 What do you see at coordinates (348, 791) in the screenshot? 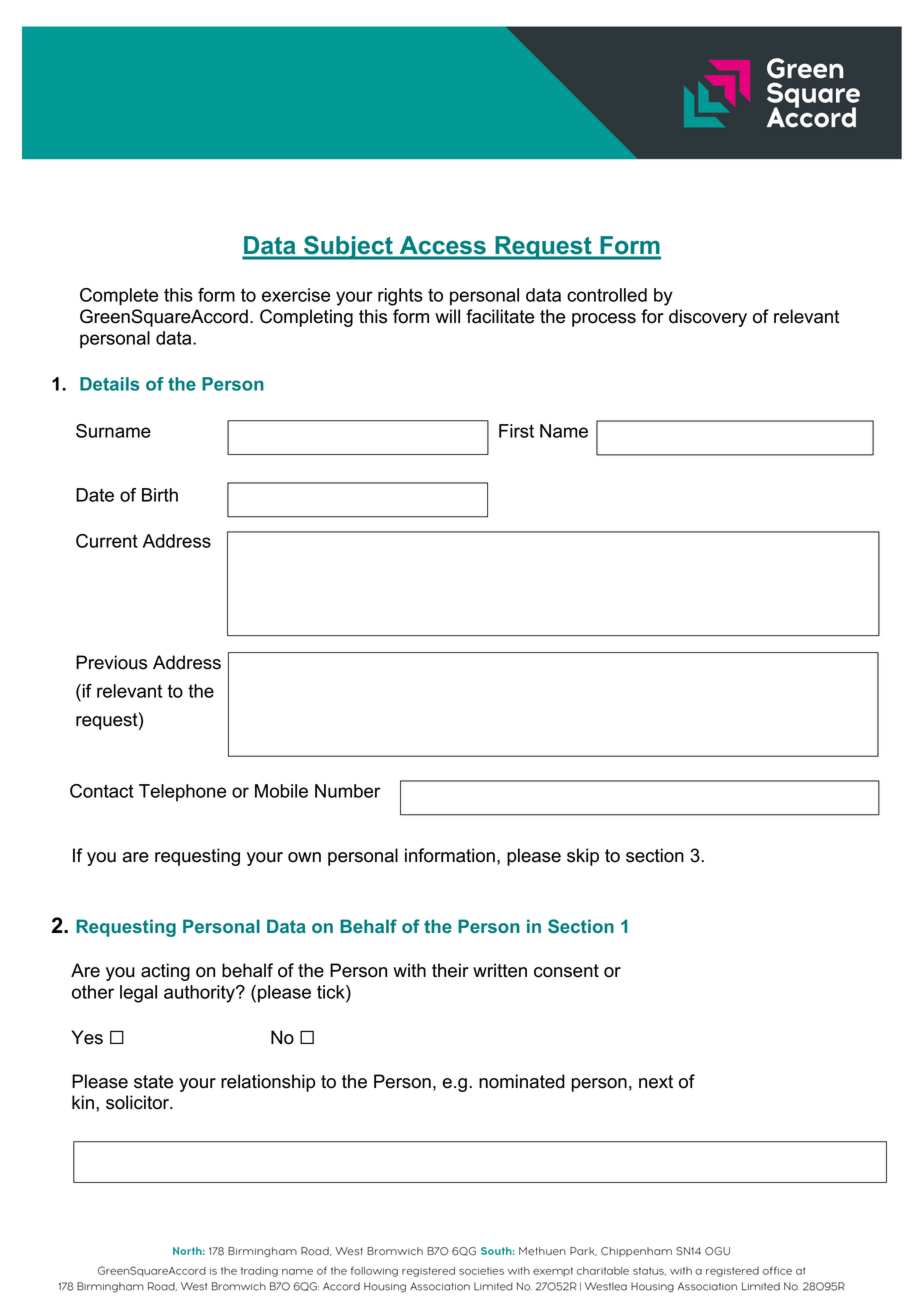
I see `Number` at bounding box center [348, 791].
